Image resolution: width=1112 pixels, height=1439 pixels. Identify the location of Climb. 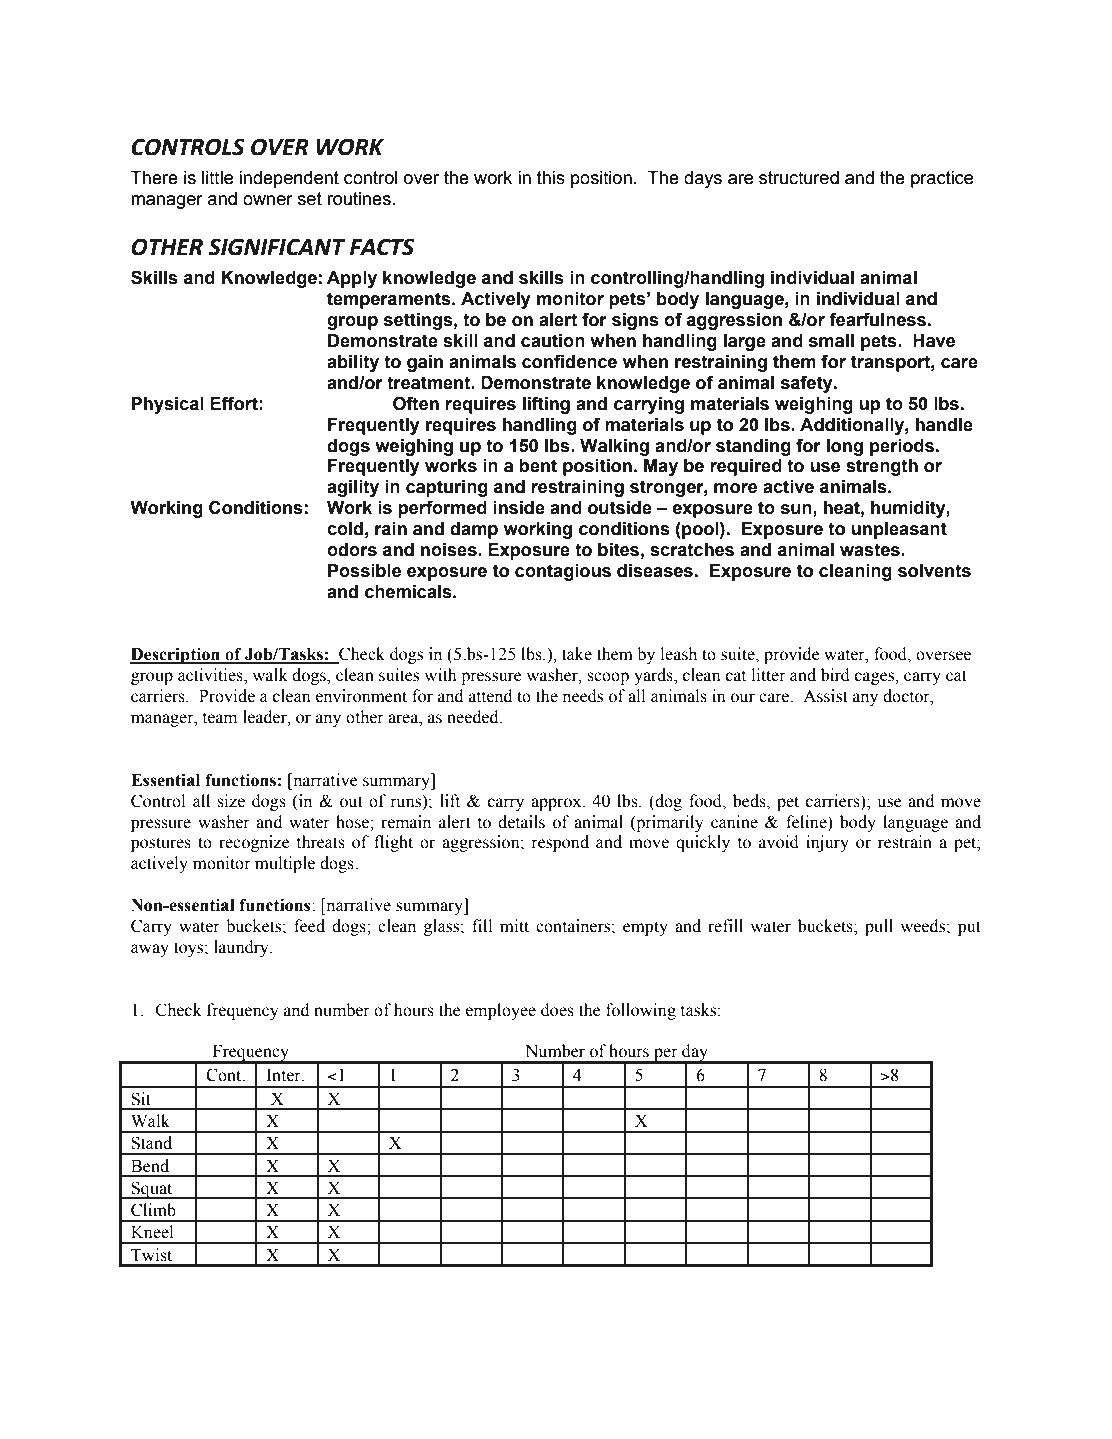
(153, 1210).
